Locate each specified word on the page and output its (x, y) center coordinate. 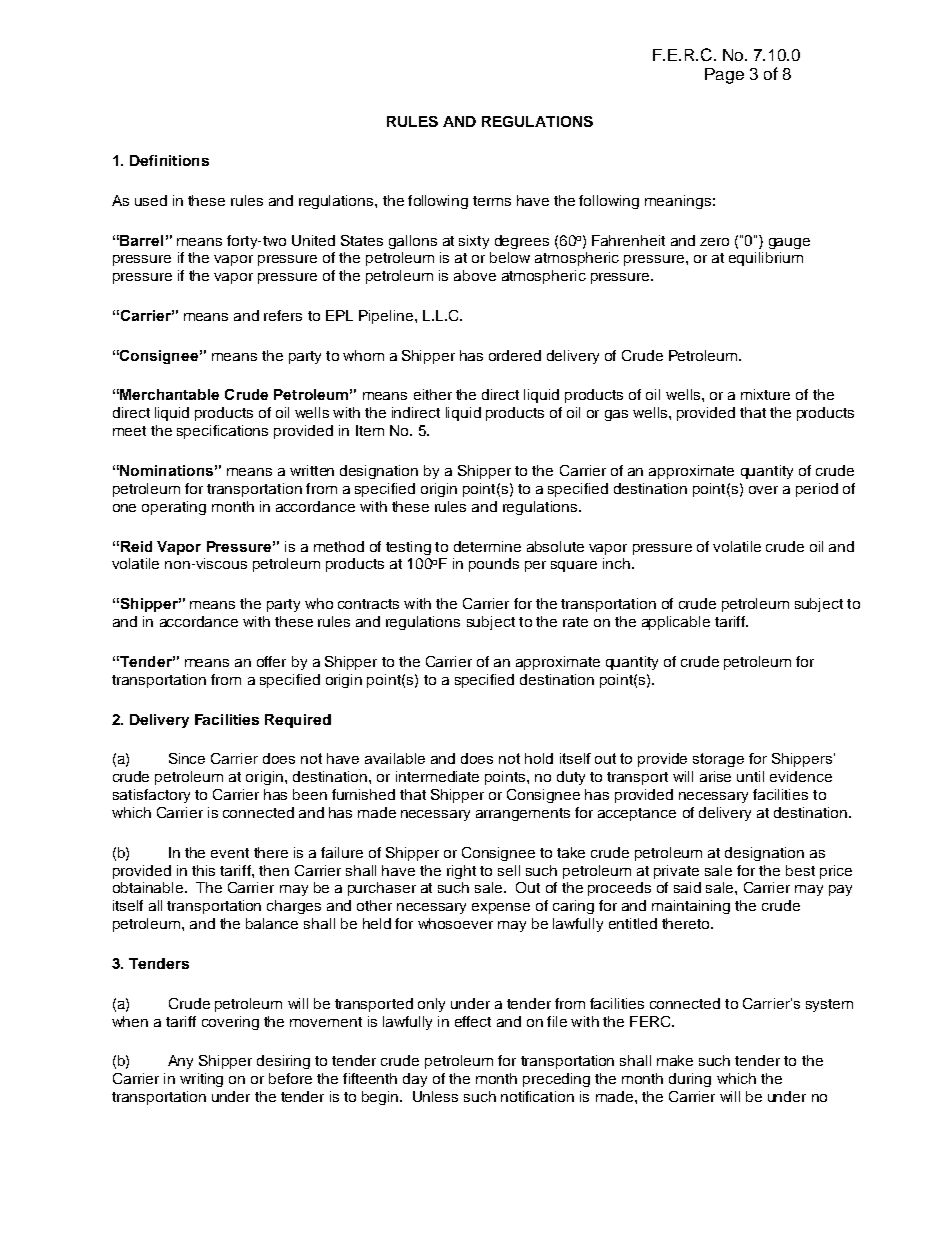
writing (201, 1080)
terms (492, 201)
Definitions (169, 160)
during (690, 1080)
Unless (435, 1096)
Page (724, 76)
